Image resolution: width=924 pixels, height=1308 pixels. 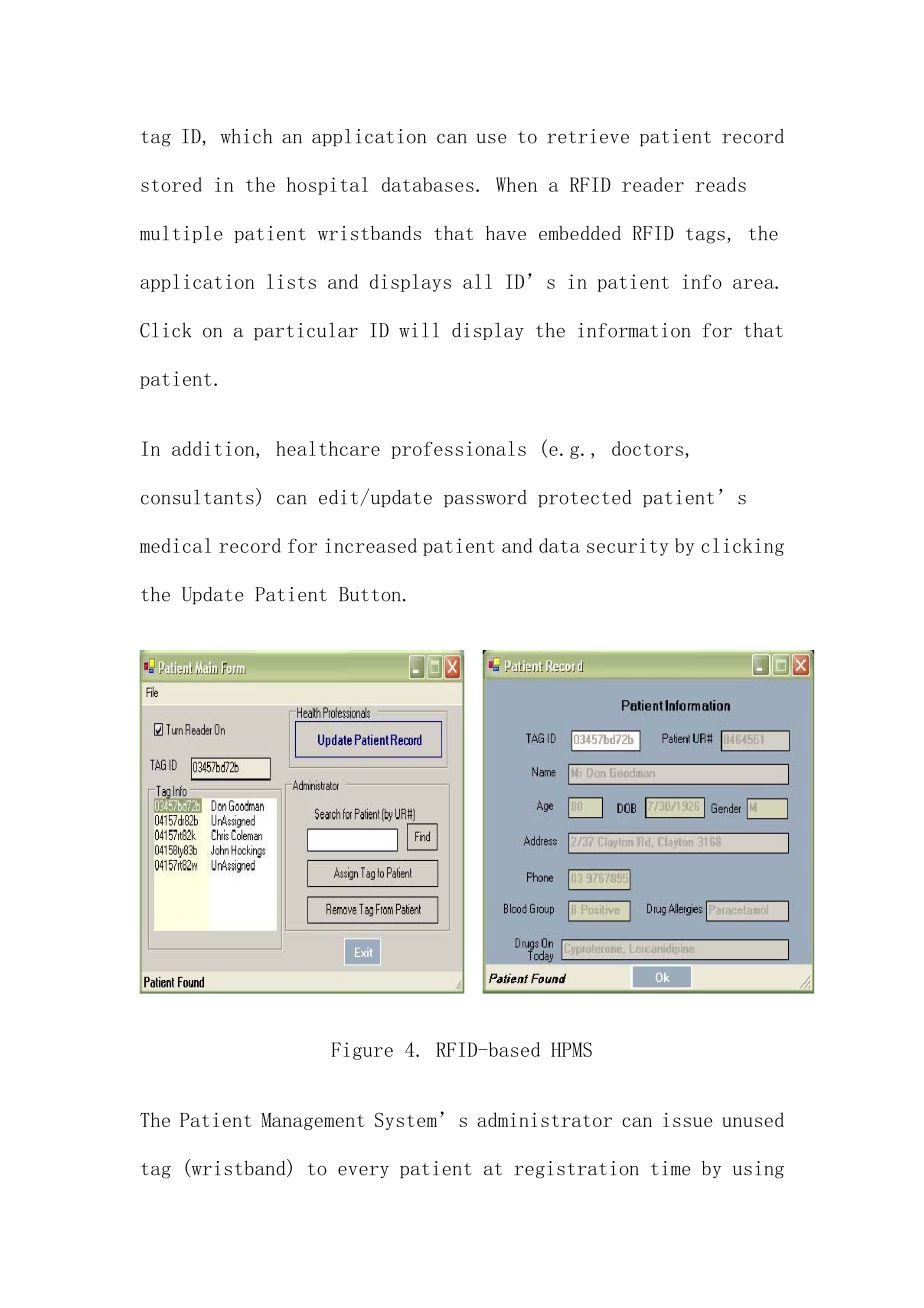 What do you see at coordinates (175, 545) in the document?
I see `medical` at bounding box center [175, 545].
